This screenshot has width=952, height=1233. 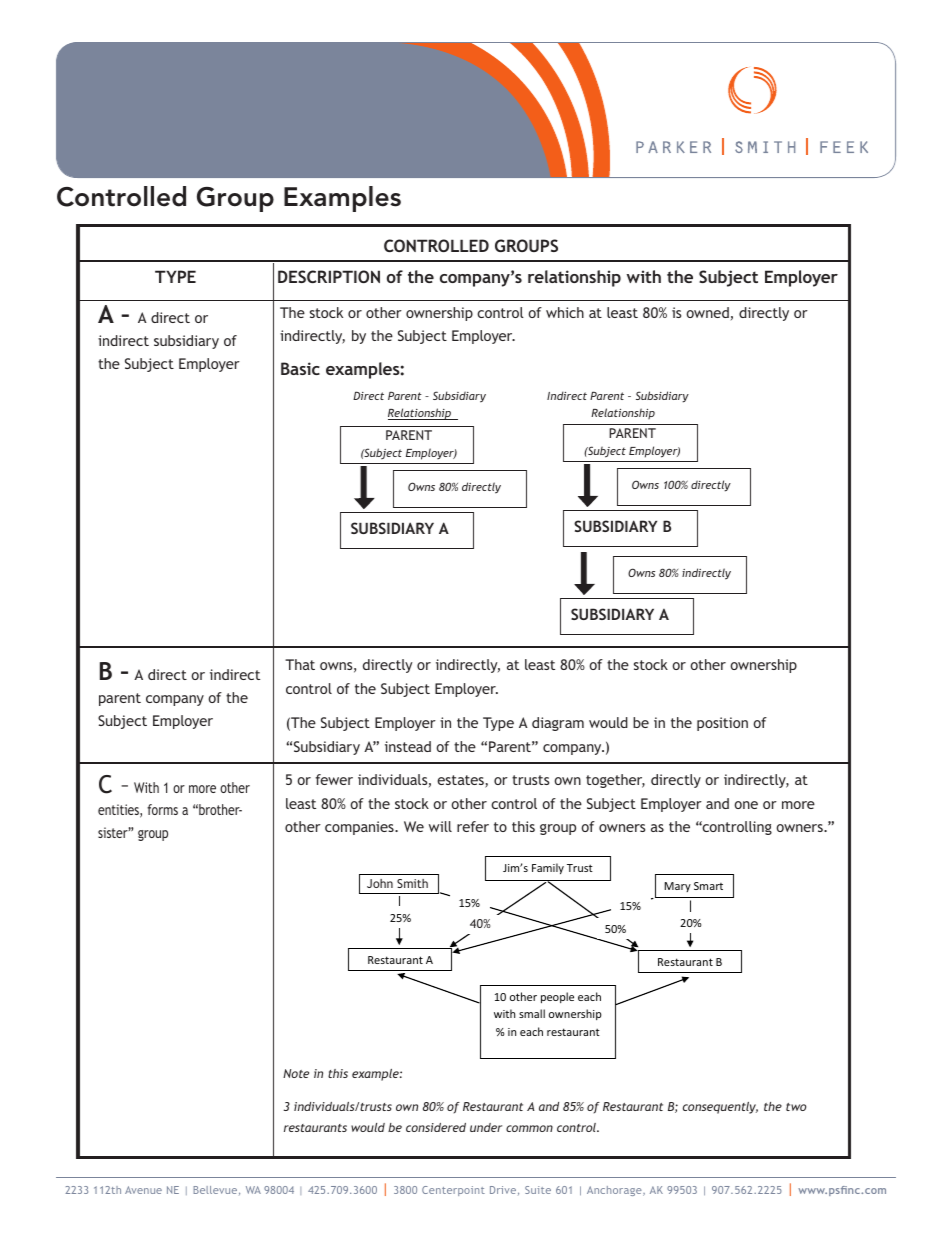 I want to click on owned, so click(x=707, y=312).
